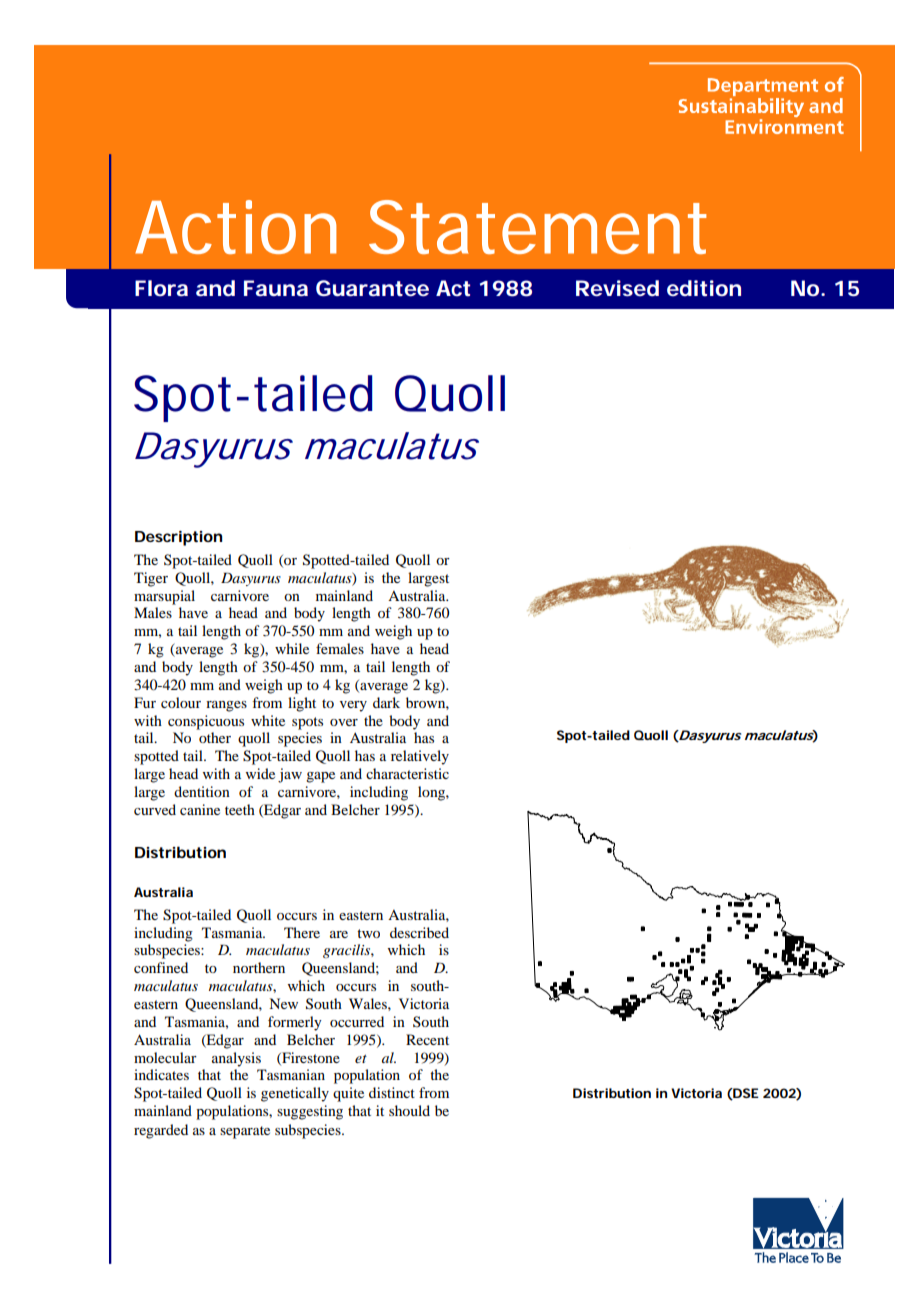  I want to click on dark, so click(386, 702).
